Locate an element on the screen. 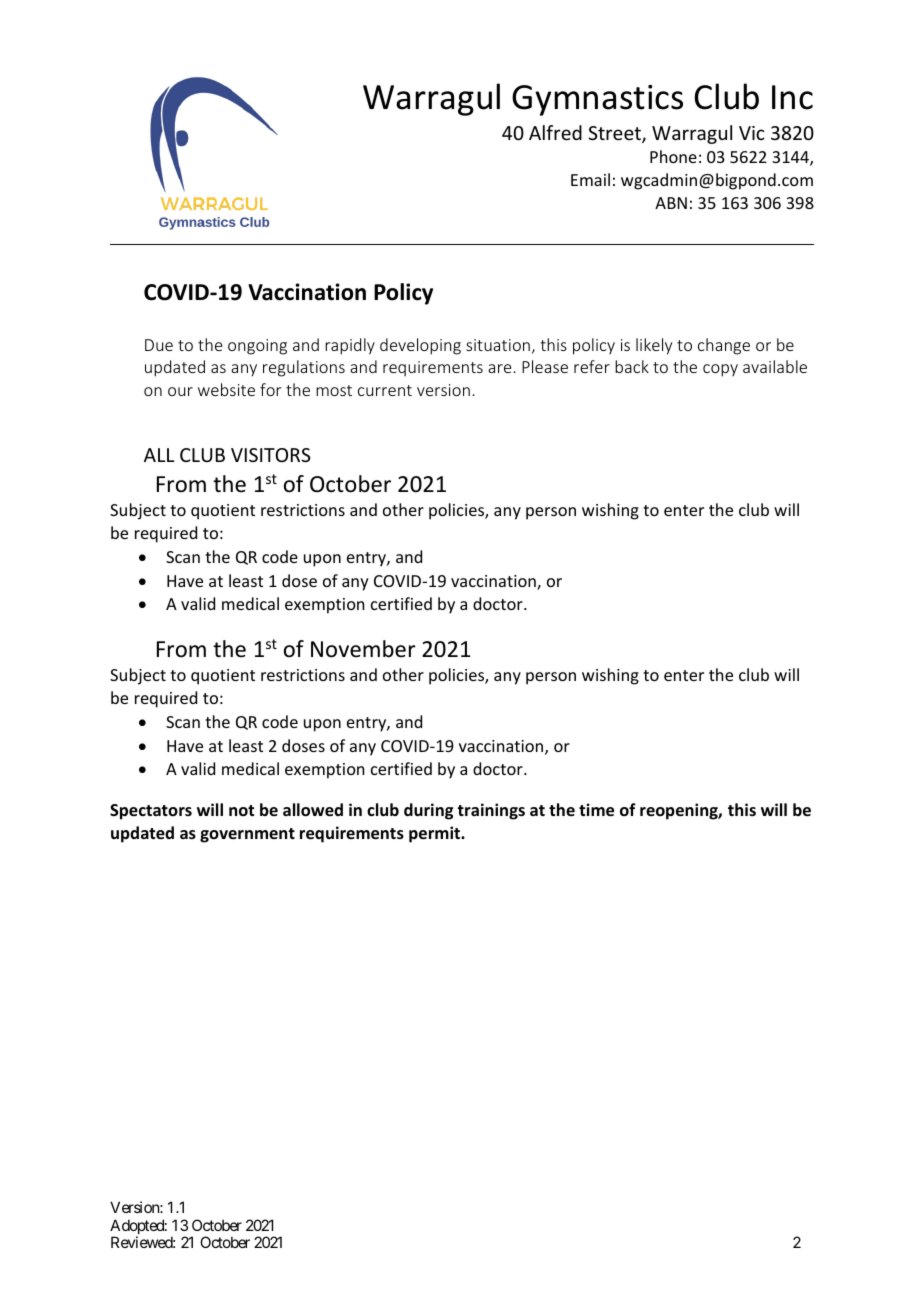  ongoing is located at coordinates (257, 347).
